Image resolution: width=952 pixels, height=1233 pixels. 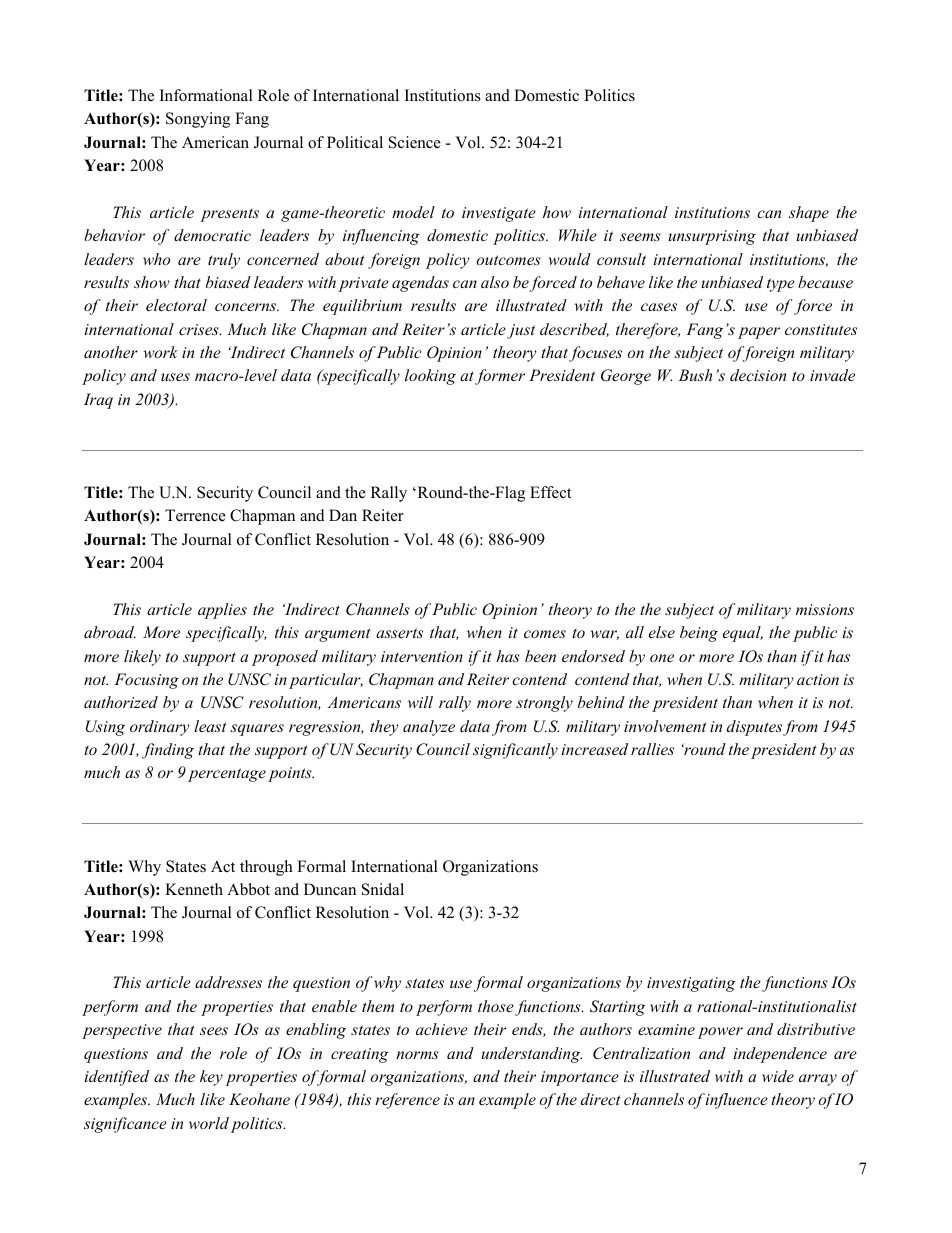 What do you see at coordinates (222, 611) in the page?
I see `applies` at bounding box center [222, 611].
